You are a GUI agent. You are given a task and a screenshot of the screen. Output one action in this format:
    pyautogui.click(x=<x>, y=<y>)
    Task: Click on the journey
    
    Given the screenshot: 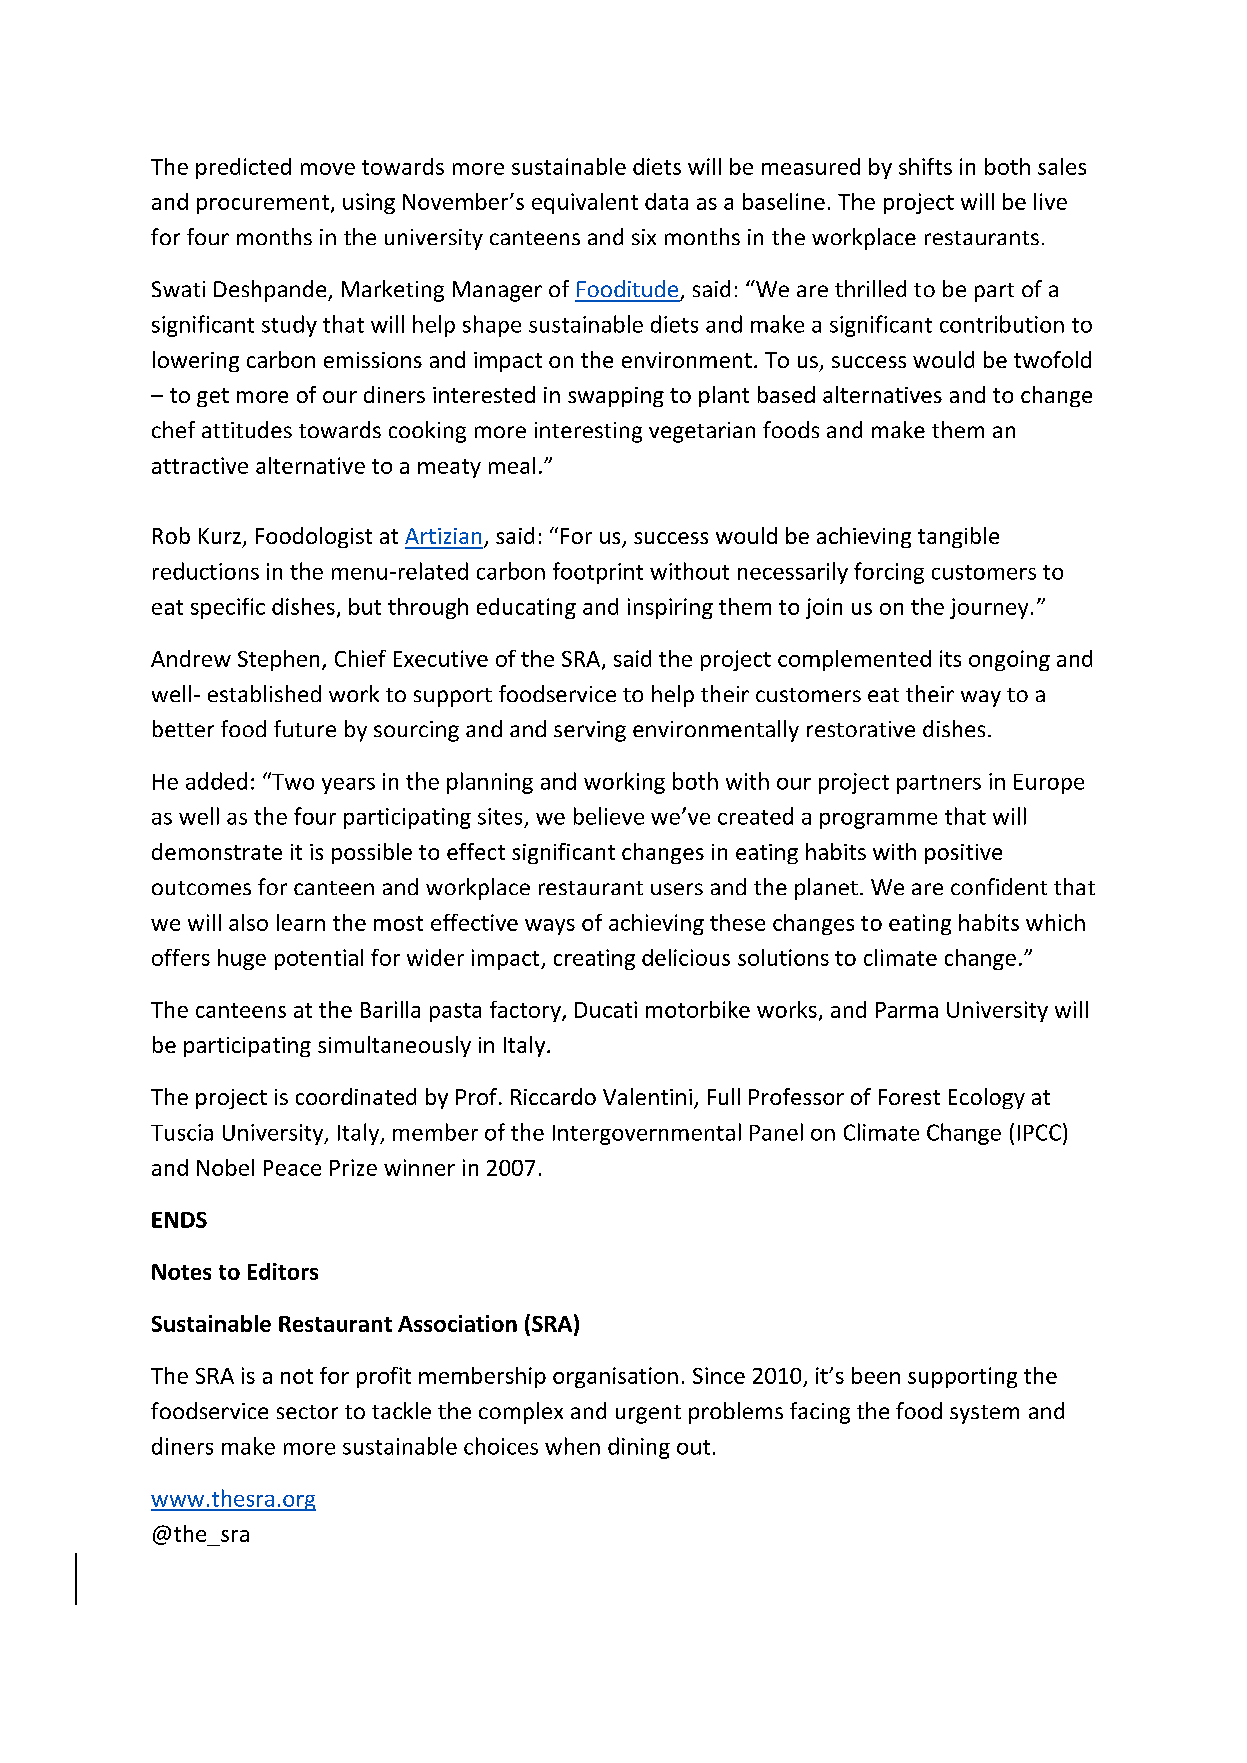 What is the action you would take?
    pyautogui.click(x=989, y=608)
